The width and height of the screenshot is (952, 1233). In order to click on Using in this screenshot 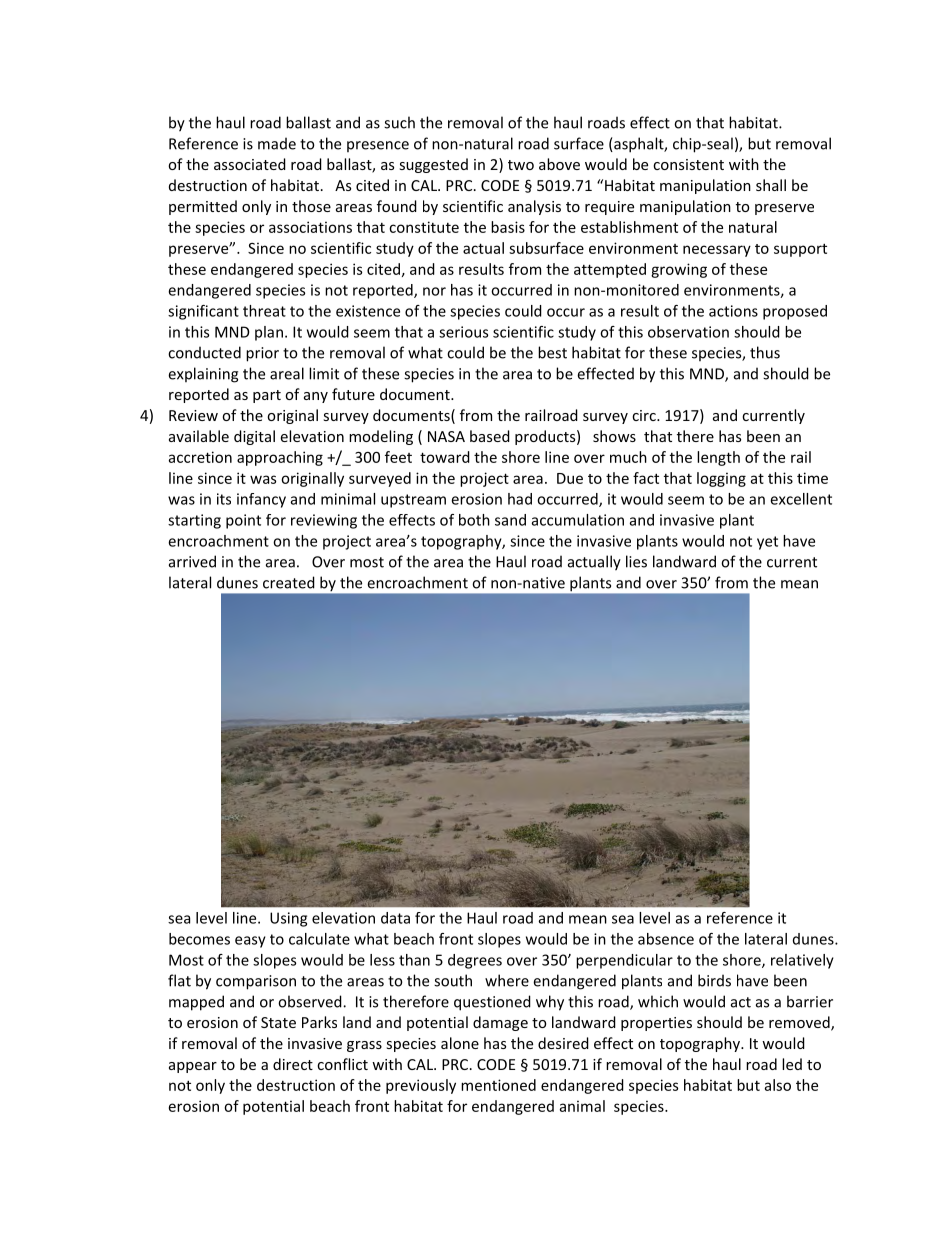, I will do `click(288, 919)`.
